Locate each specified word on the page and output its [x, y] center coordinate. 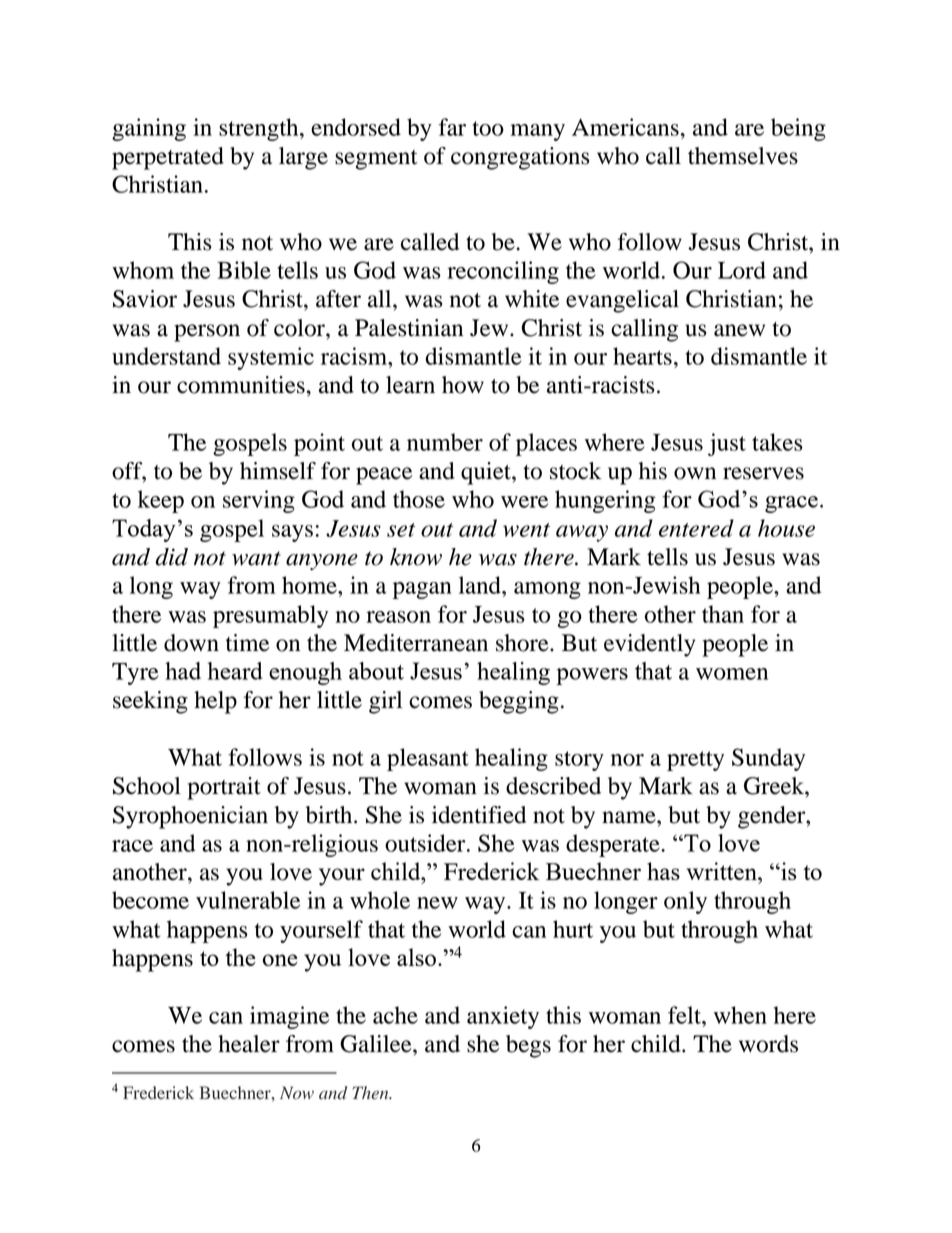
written [723, 871]
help [215, 702]
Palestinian [409, 328]
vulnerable [248, 900]
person [207, 333]
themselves [743, 156]
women [732, 674]
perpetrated [168, 158]
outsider [426, 843]
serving [259, 501]
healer [249, 1044]
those [419, 499]
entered [696, 528]
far [452, 127]
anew [739, 330]
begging [519, 702]
